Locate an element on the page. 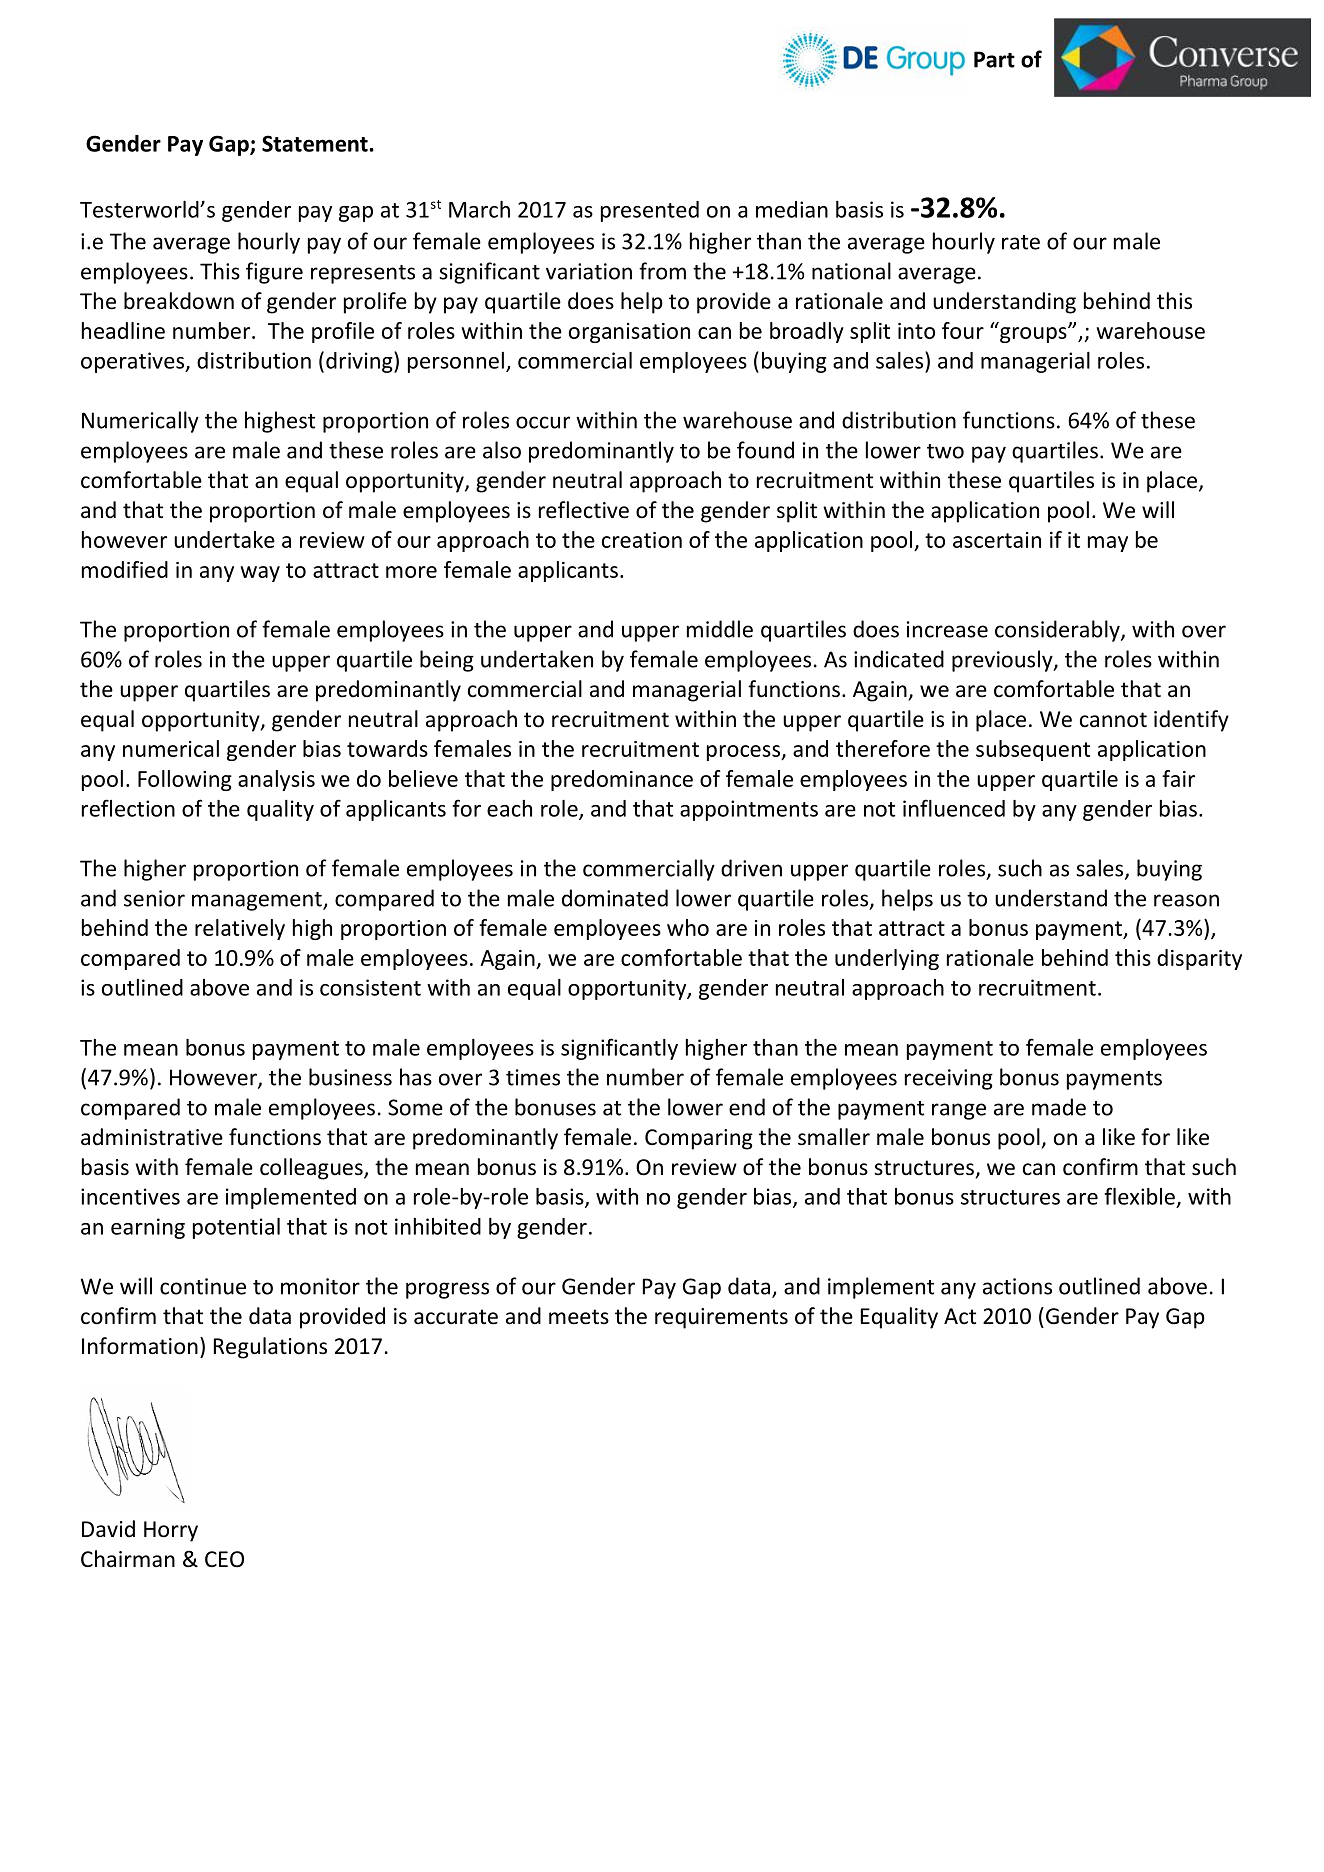  analysis is located at coordinates (276, 780).
